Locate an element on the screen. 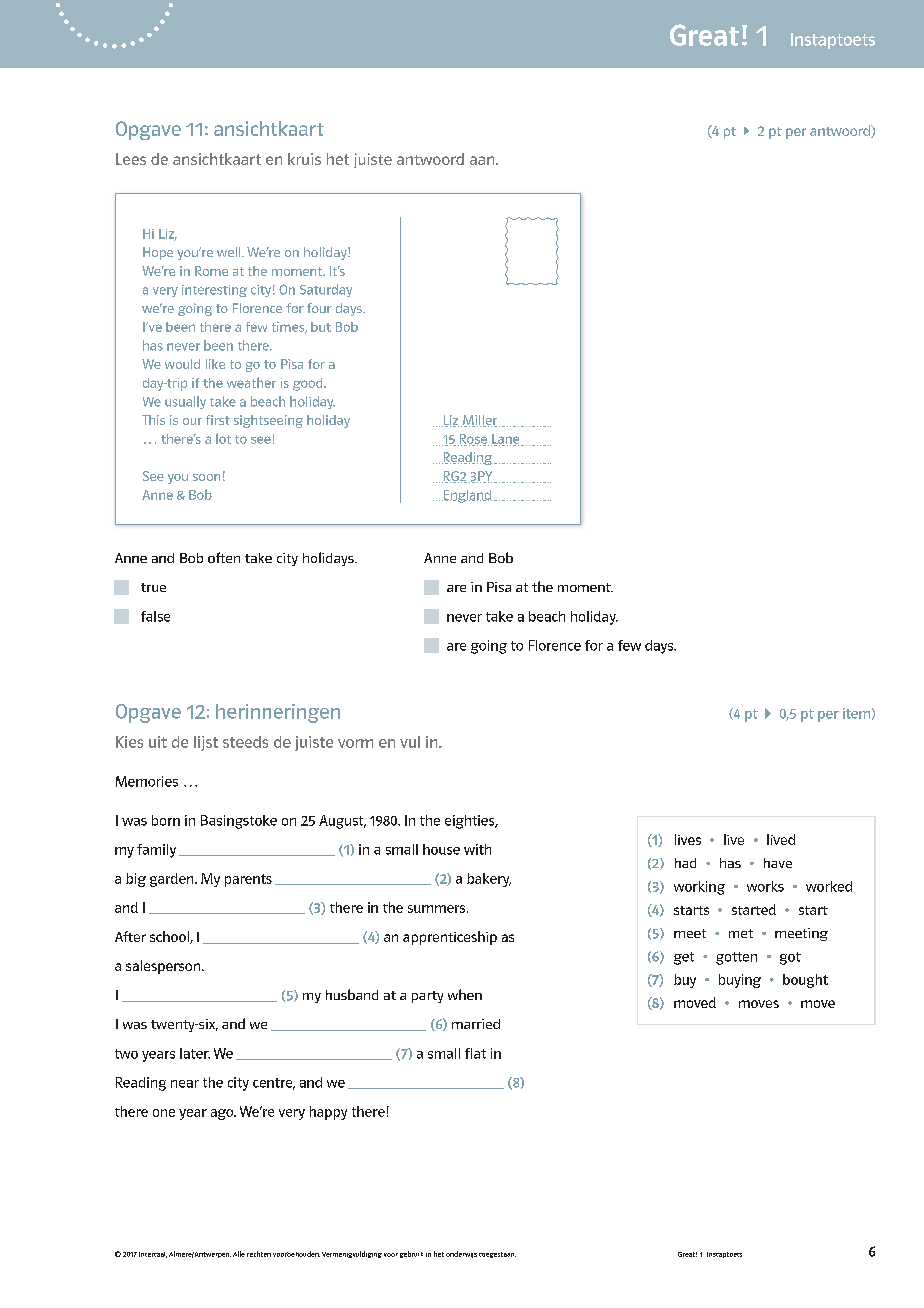 The image size is (924, 1308). happy is located at coordinates (328, 1113).
